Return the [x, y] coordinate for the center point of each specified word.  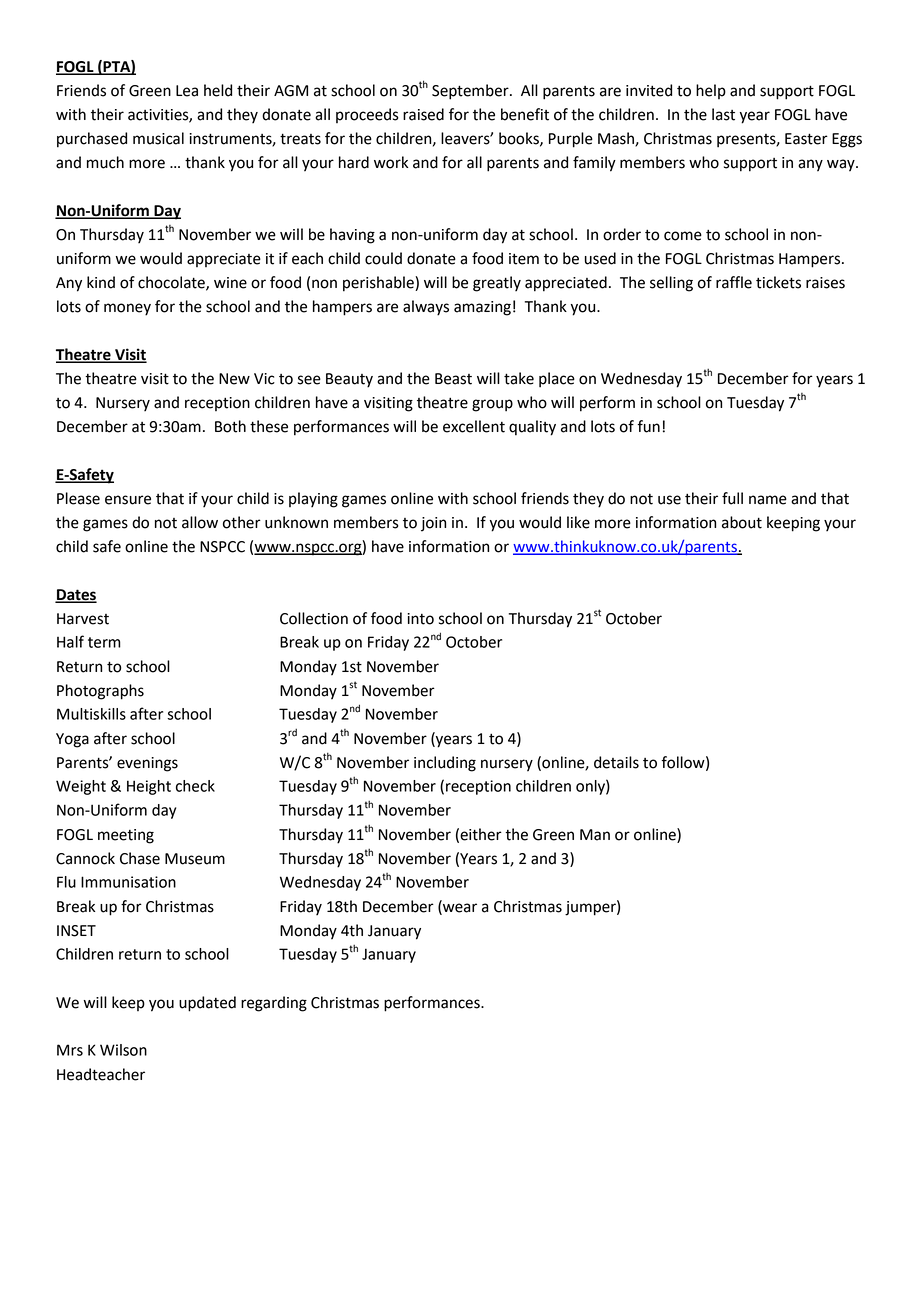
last [723, 114]
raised [423, 114]
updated [207, 1004]
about [742, 522]
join [433, 524]
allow [200, 522]
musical [158, 138]
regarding [274, 1004]
